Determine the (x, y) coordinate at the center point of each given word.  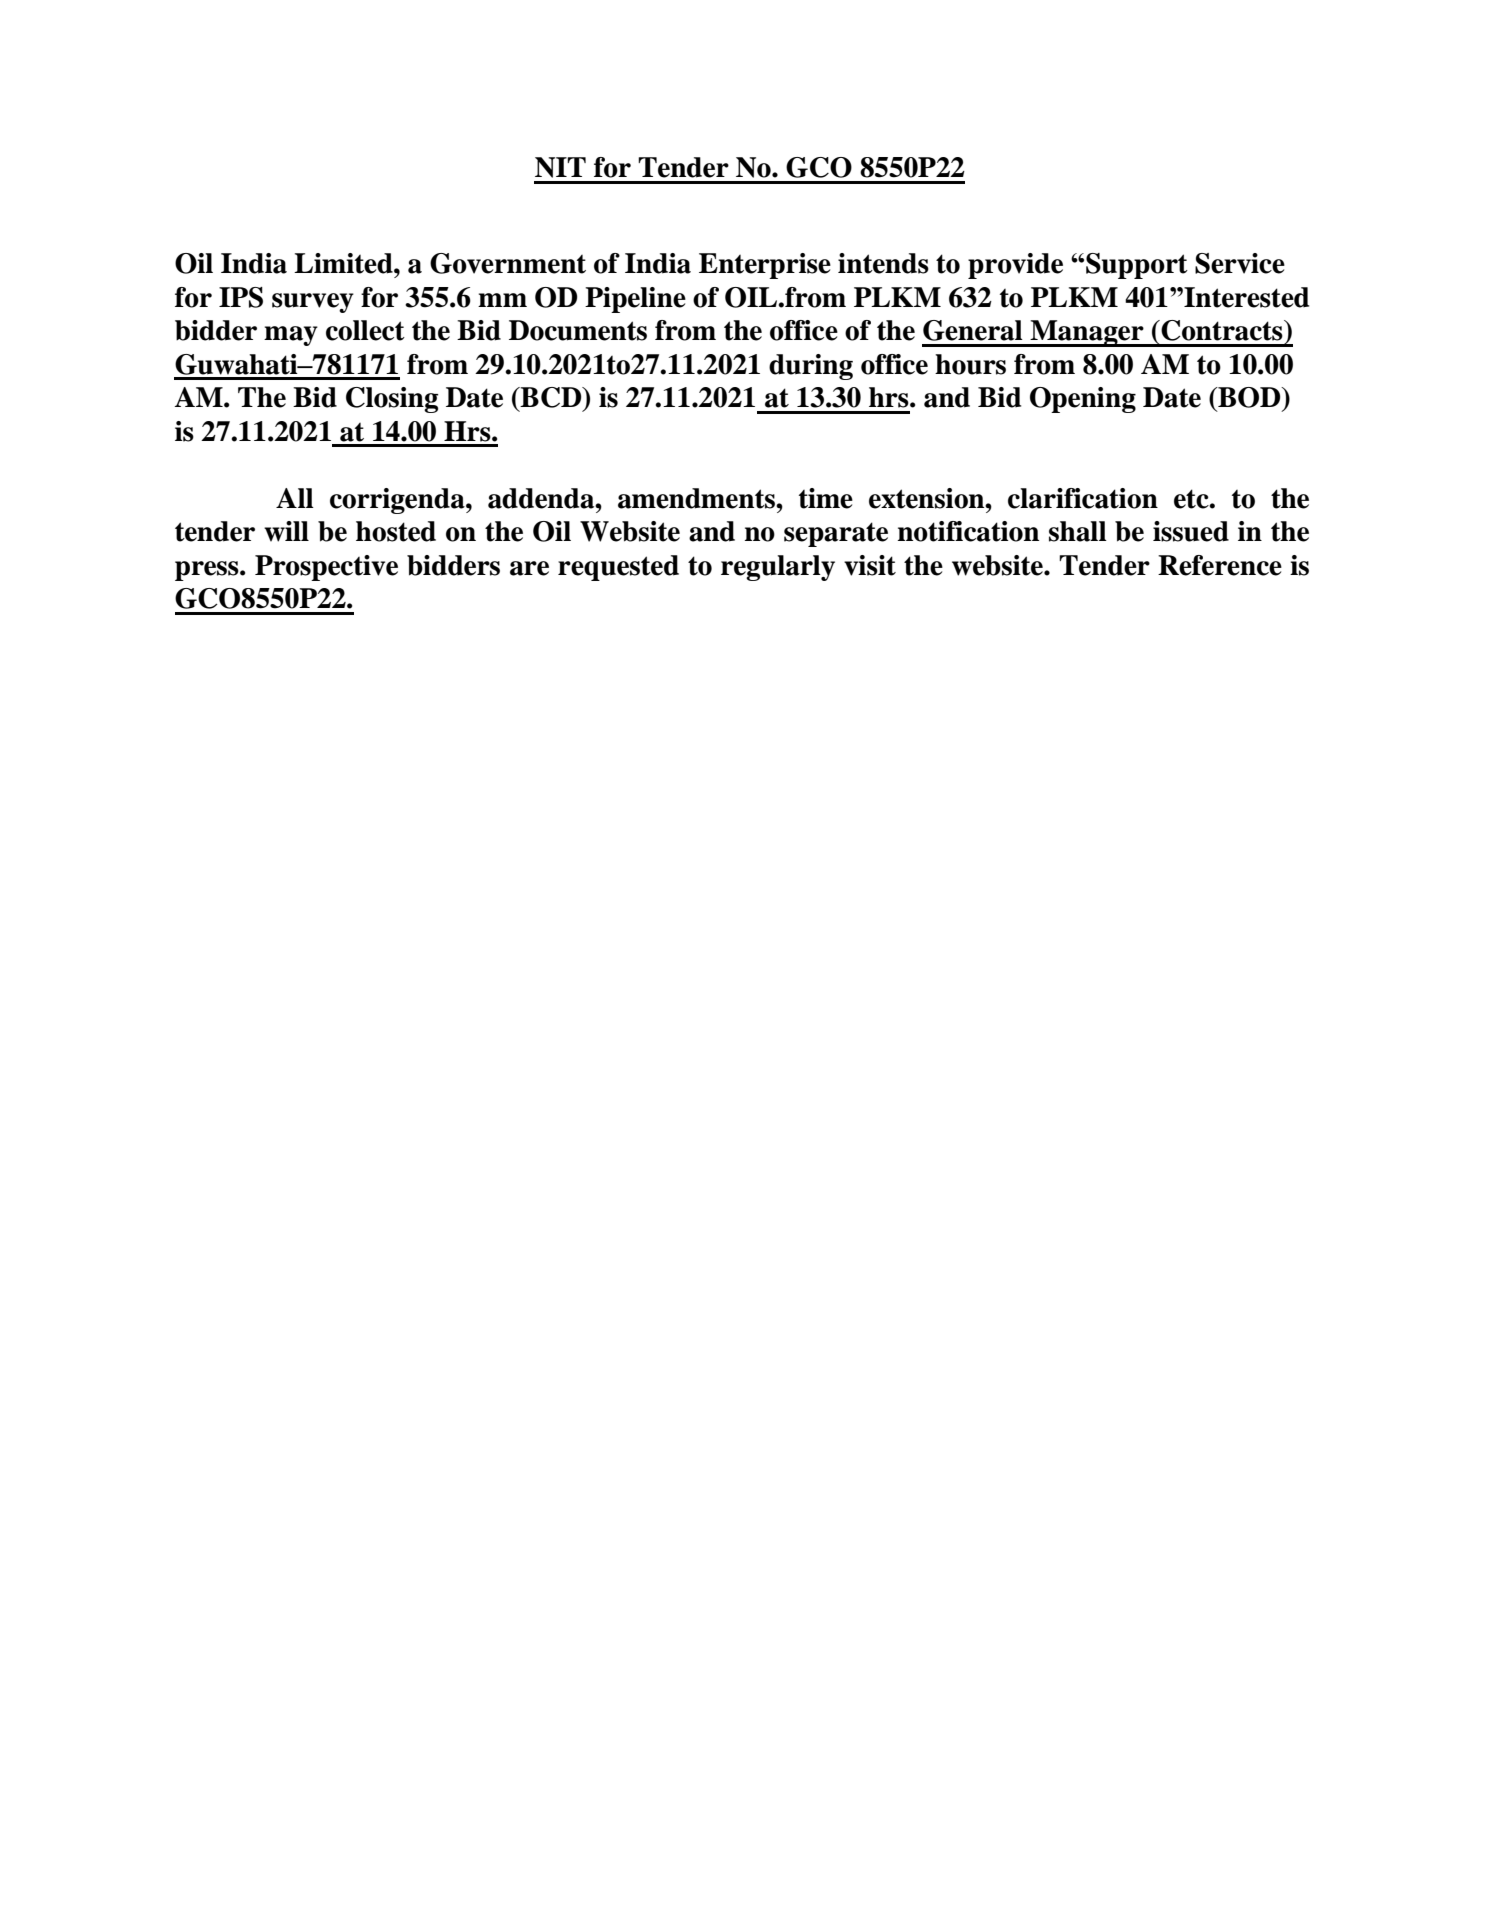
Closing (392, 400)
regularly (778, 568)
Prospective (326, 568)
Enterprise (765, 266)
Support (1137, 266)
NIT (560, 167)
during (811, 367)
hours (970, 364)
